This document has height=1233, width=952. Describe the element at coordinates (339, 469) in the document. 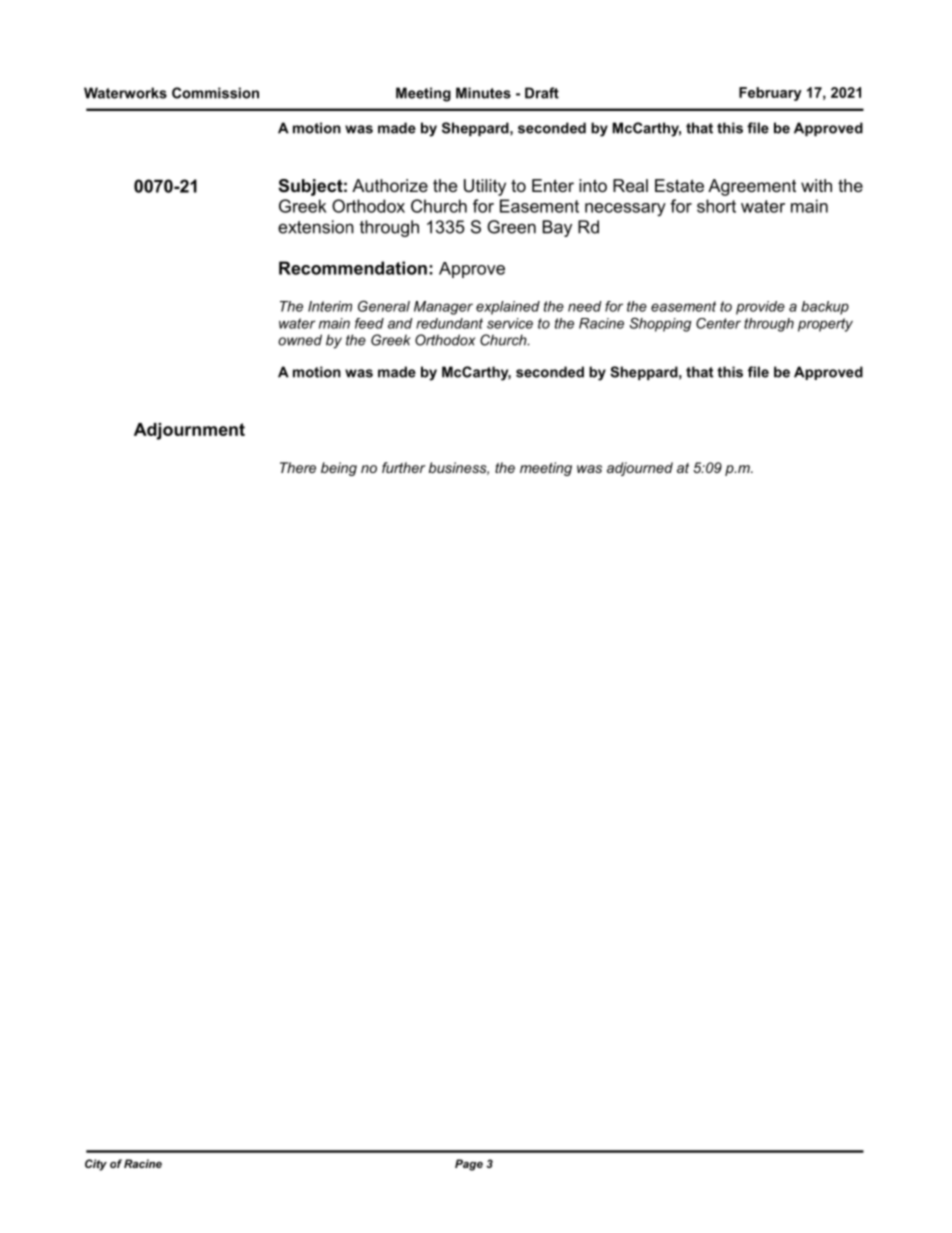

I see `being` at that location.
